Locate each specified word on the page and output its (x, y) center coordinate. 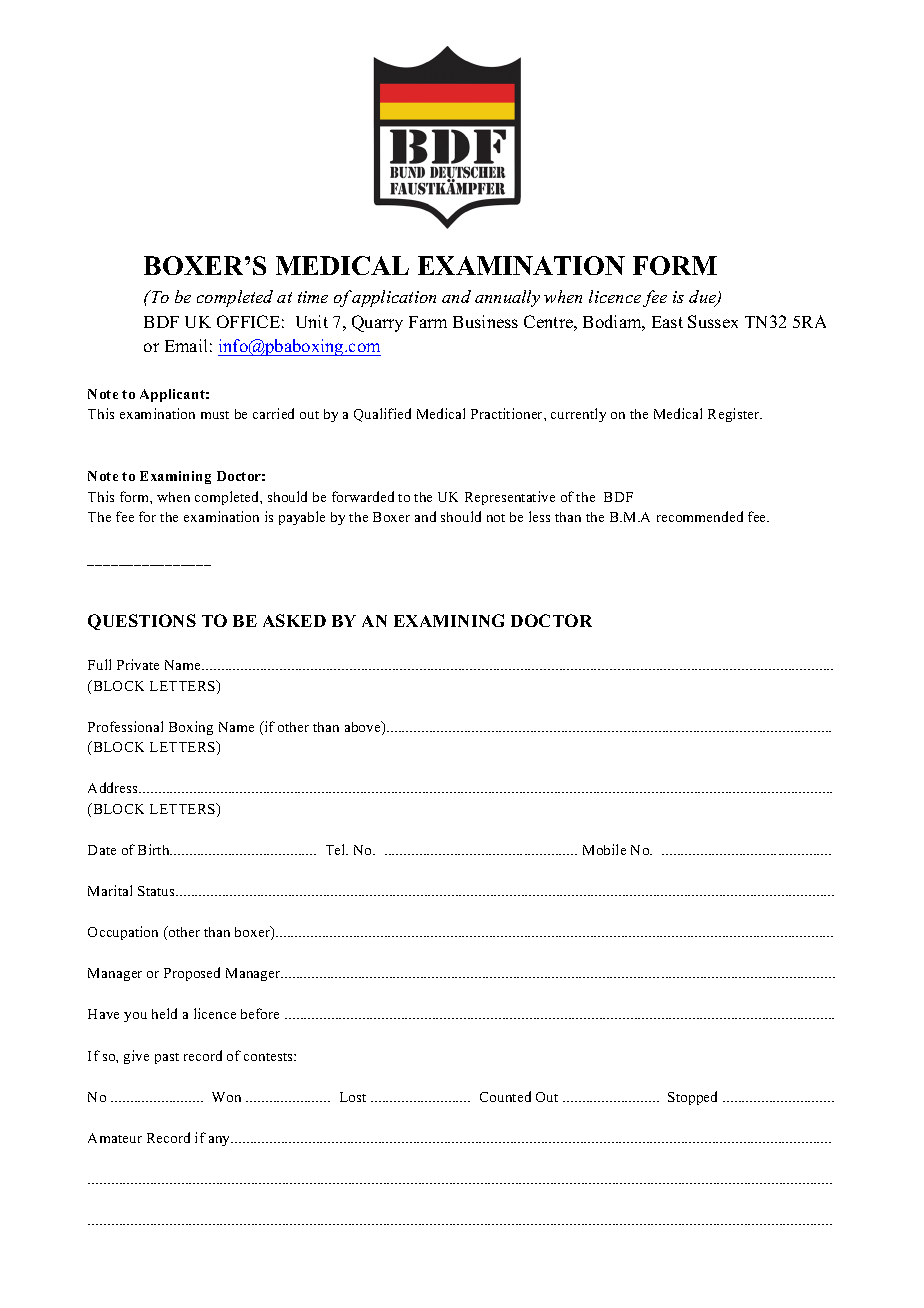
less (539, 516)
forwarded (363, 496)
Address (114, 787)
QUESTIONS (142, 622)
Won (226, 1097)
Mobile (604, 849)
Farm (428, 322)
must (215, 415)
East (667, 322)
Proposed (192, 974)
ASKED (294, 620)
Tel (337, 849)
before (260, 1013)
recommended (700, 516)
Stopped (692, 1098)
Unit (312, 321)
